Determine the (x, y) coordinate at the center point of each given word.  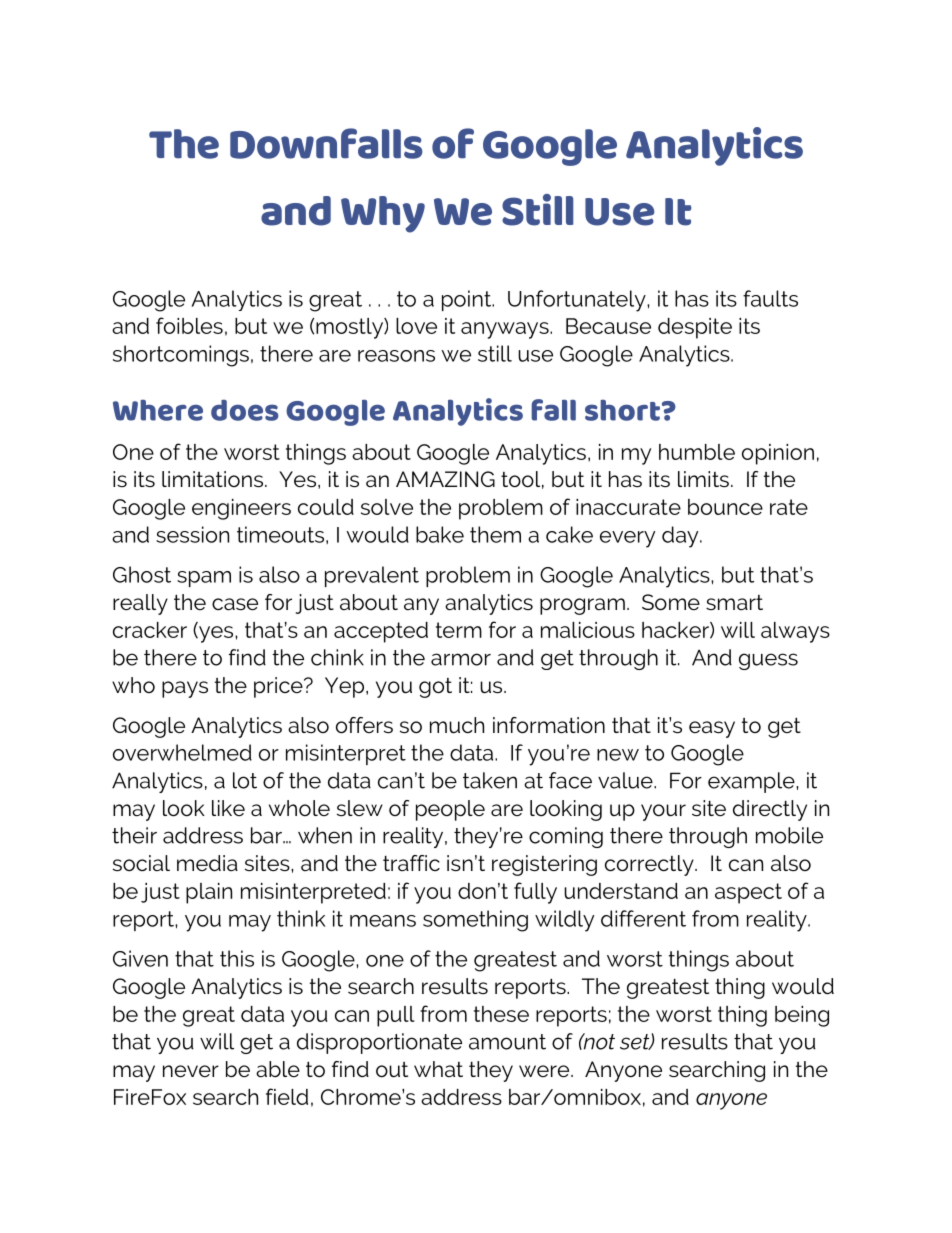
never (191, 1071)
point (468, 300)
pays (185, 689)
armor (461, 659)
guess (768, 661)
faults (770, 298)
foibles (189, 325)
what (438, 1069)
